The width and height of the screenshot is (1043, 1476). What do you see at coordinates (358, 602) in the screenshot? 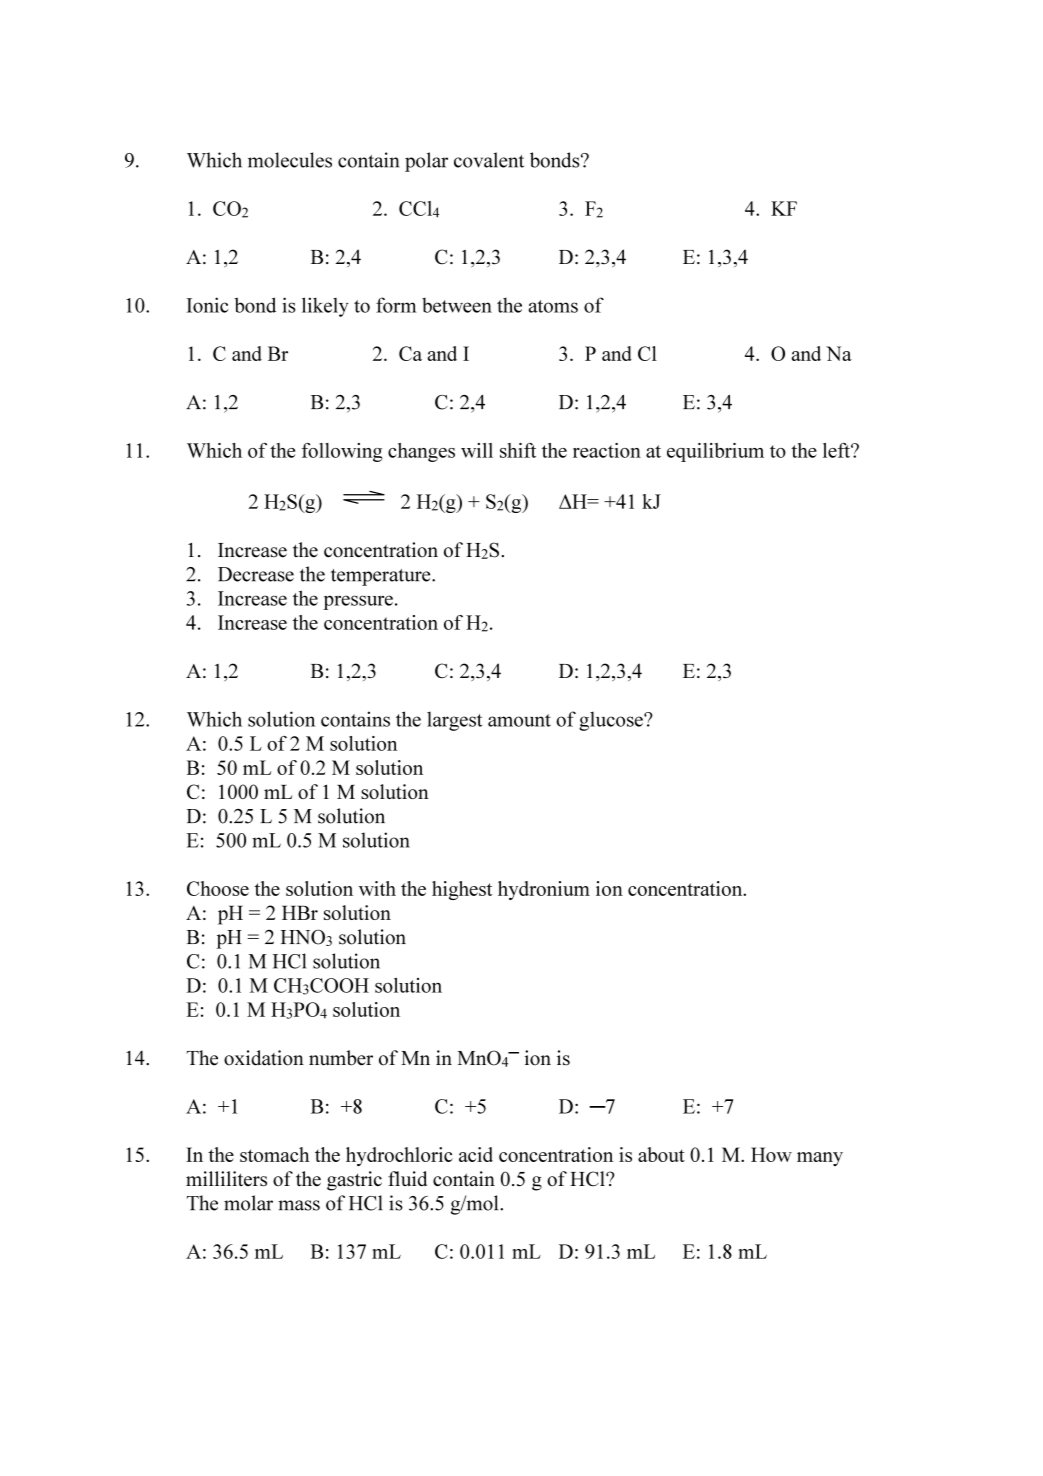
I see `pressure` at bounding box center [358, 602].
